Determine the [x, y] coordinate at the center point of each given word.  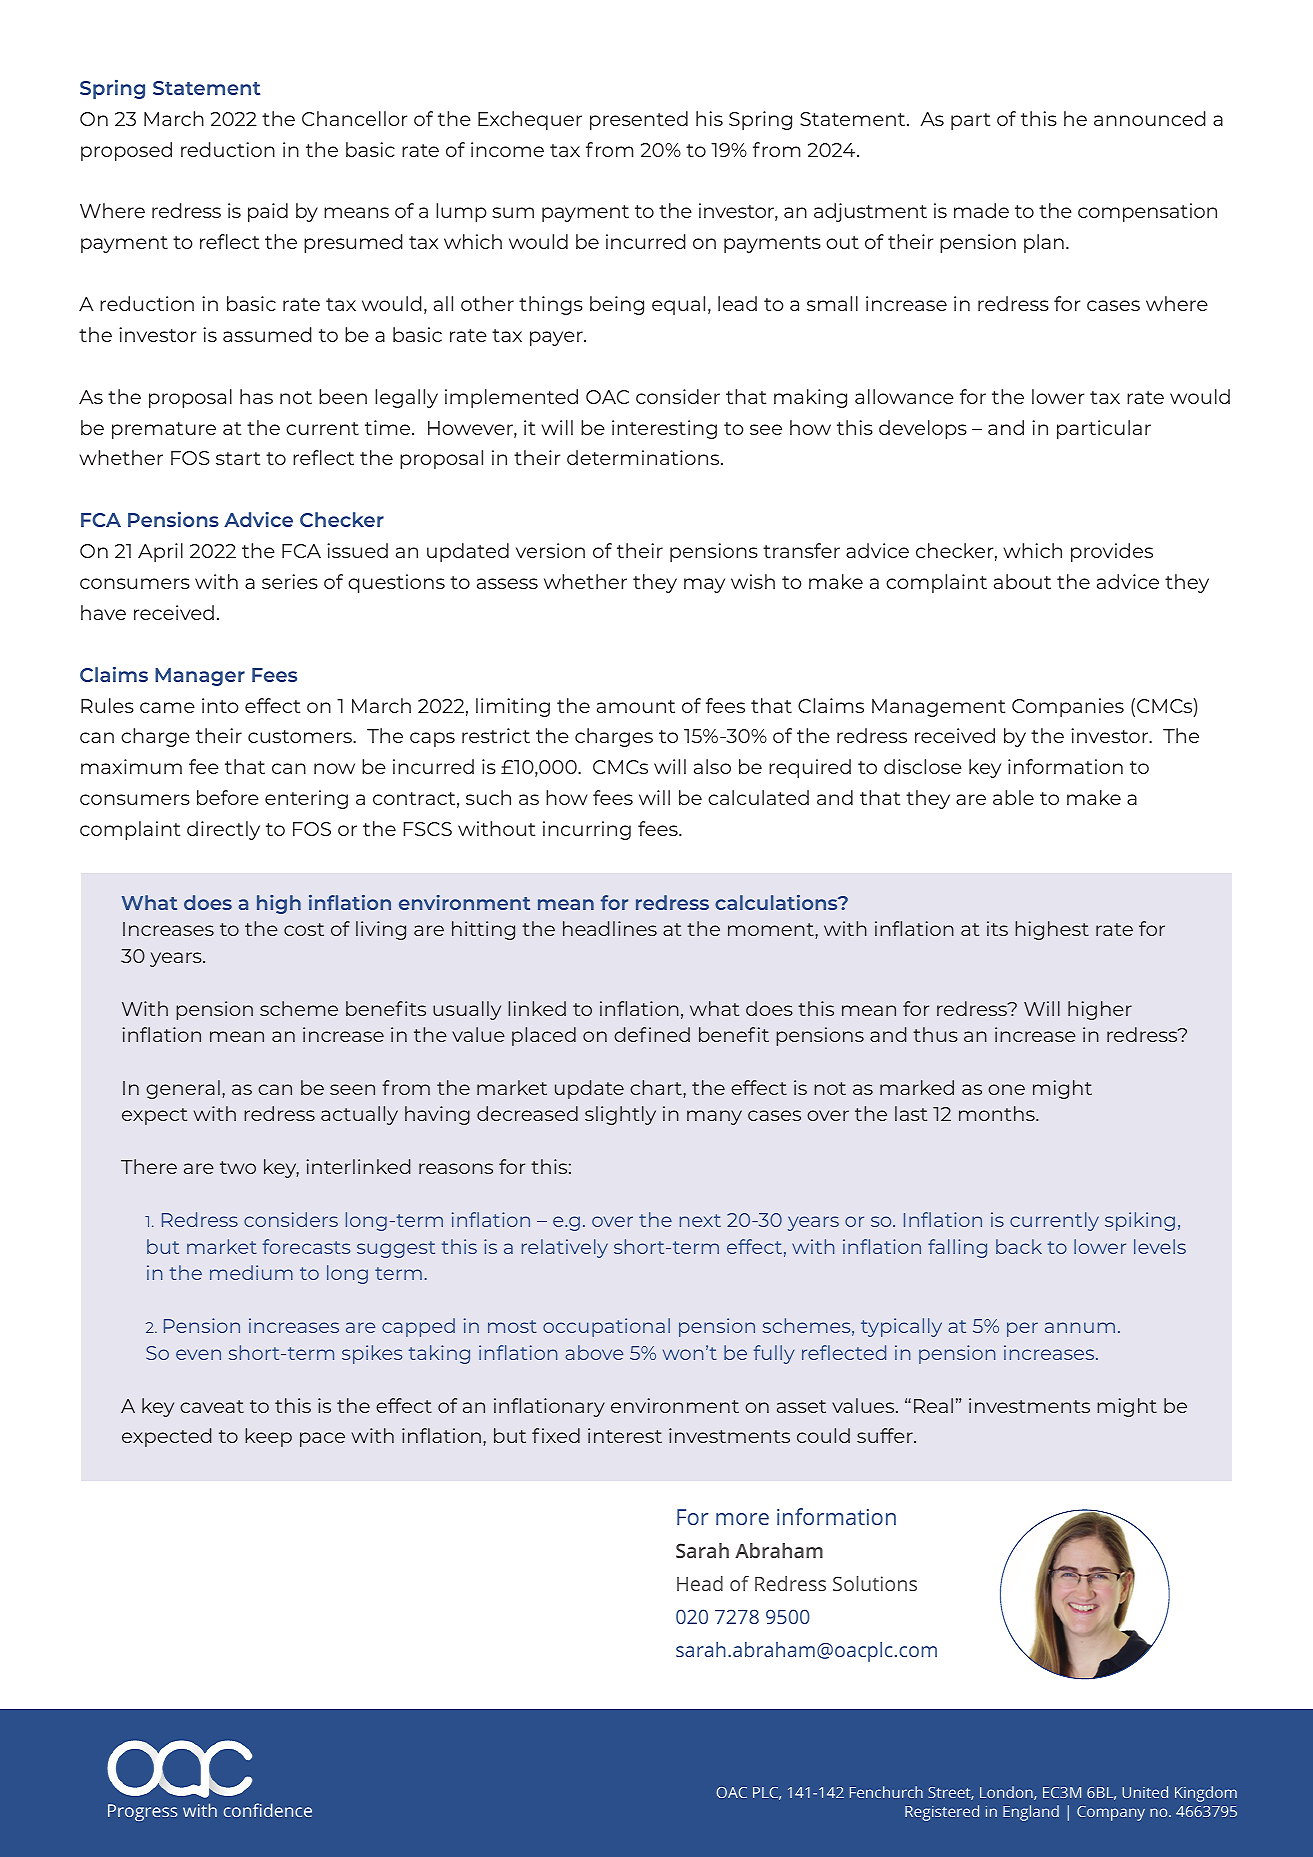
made [981, 210]
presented [639, 120]
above [594, 1352]
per [1022, 1329]
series [290, 581]
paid [268, 212]
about [1022, 581]
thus [935, 1034]
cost [304, 929]
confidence [268, 1810]
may [704, 585]
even [198, 1354]
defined [652, 1034]
